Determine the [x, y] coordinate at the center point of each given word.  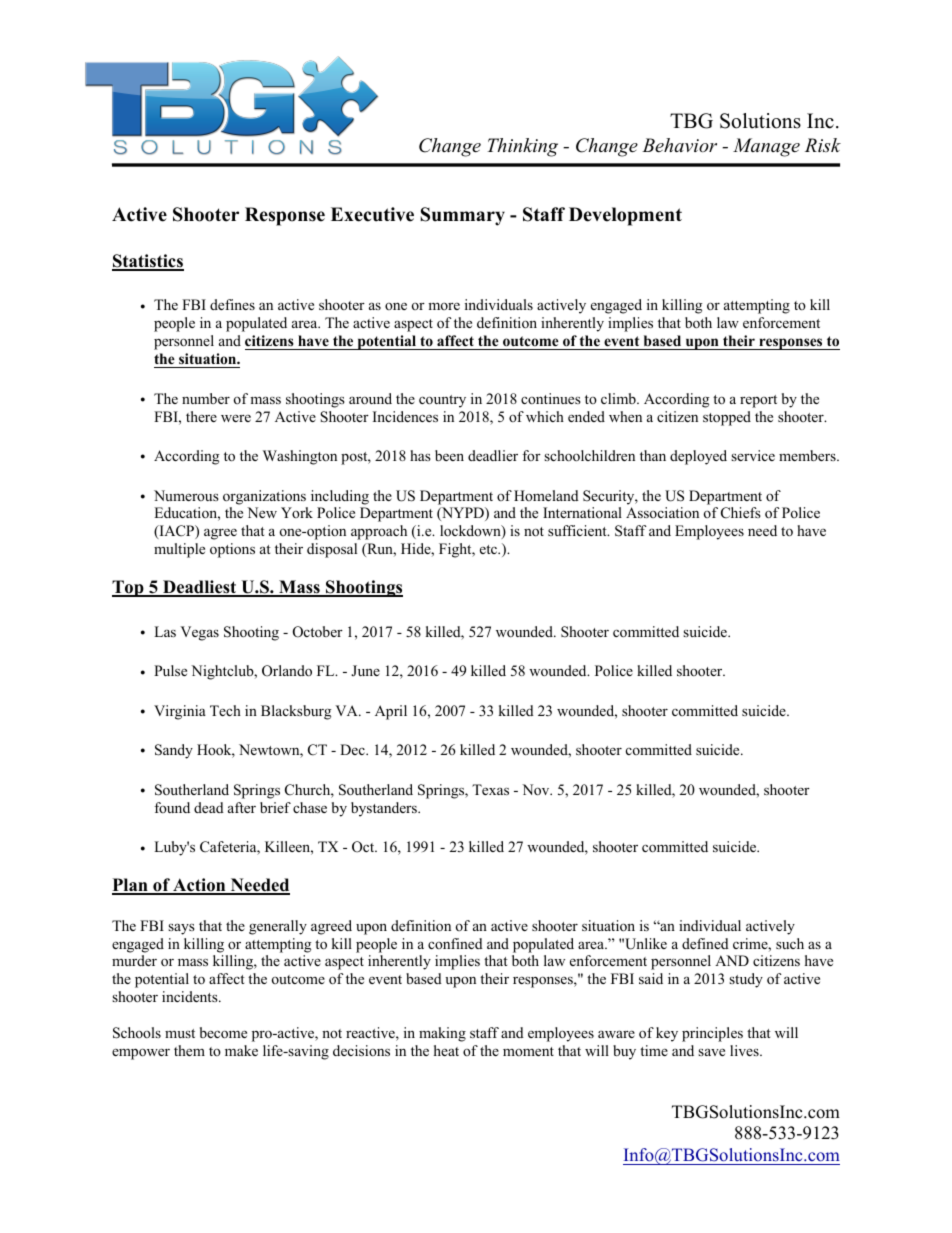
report [758, 401]
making [442, 1034]
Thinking [522, 147]
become [223, 1032]
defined [705, 943]
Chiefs [741, 513]
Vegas [199, 633]
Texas [490, 789]
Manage [766, 147]
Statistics [148, 262]
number [206, 398]
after [242, 807]
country [442, 401]
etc [489, 549]
